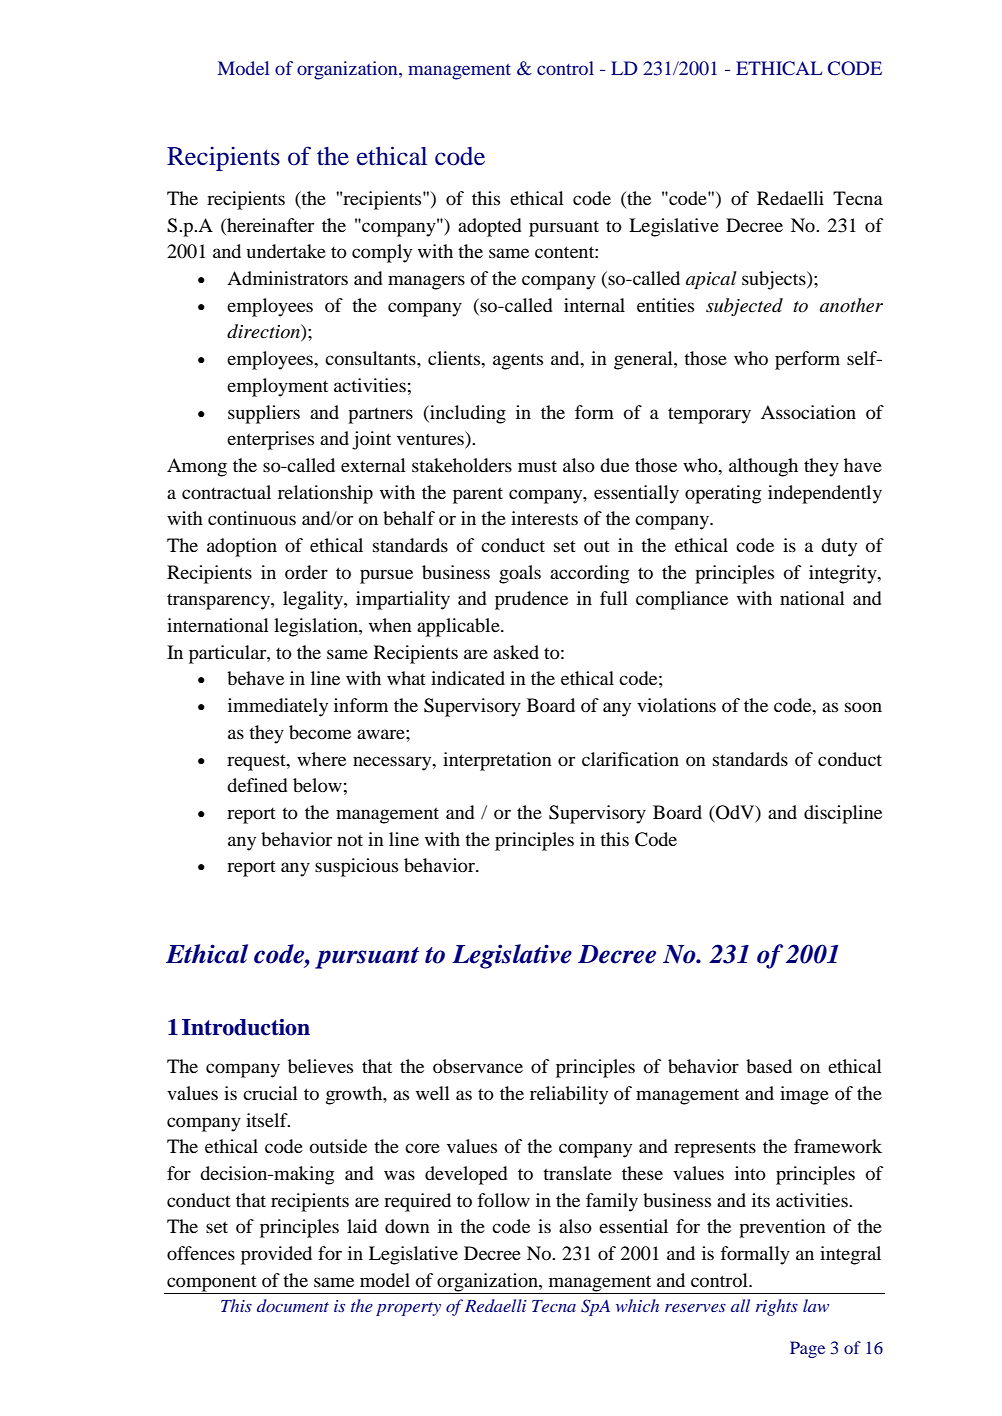 The height and width of the screenshot is (1416, 1002). I want to click on continuous, so click(252, 518).
